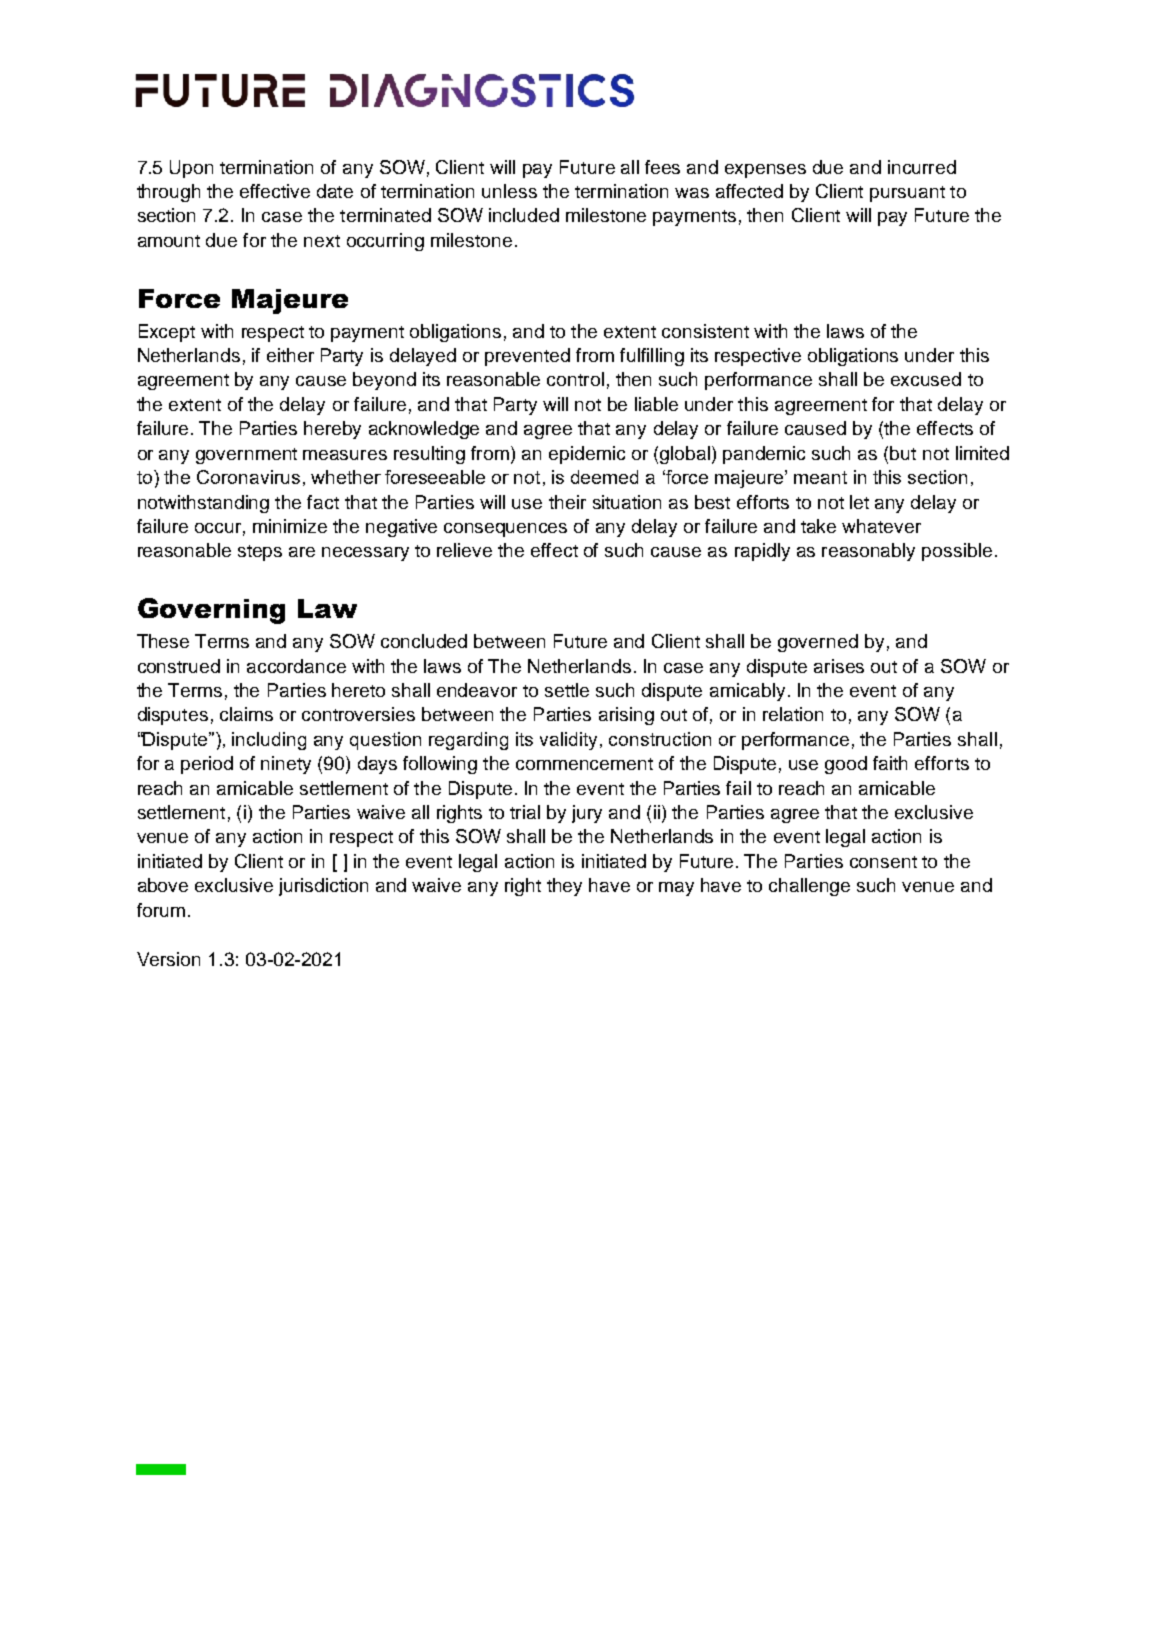 This document has height=1625, width=1149. What do you see at coordinates (509, 191) in the document?
I see `unless` at bounding box center [509, 191].
